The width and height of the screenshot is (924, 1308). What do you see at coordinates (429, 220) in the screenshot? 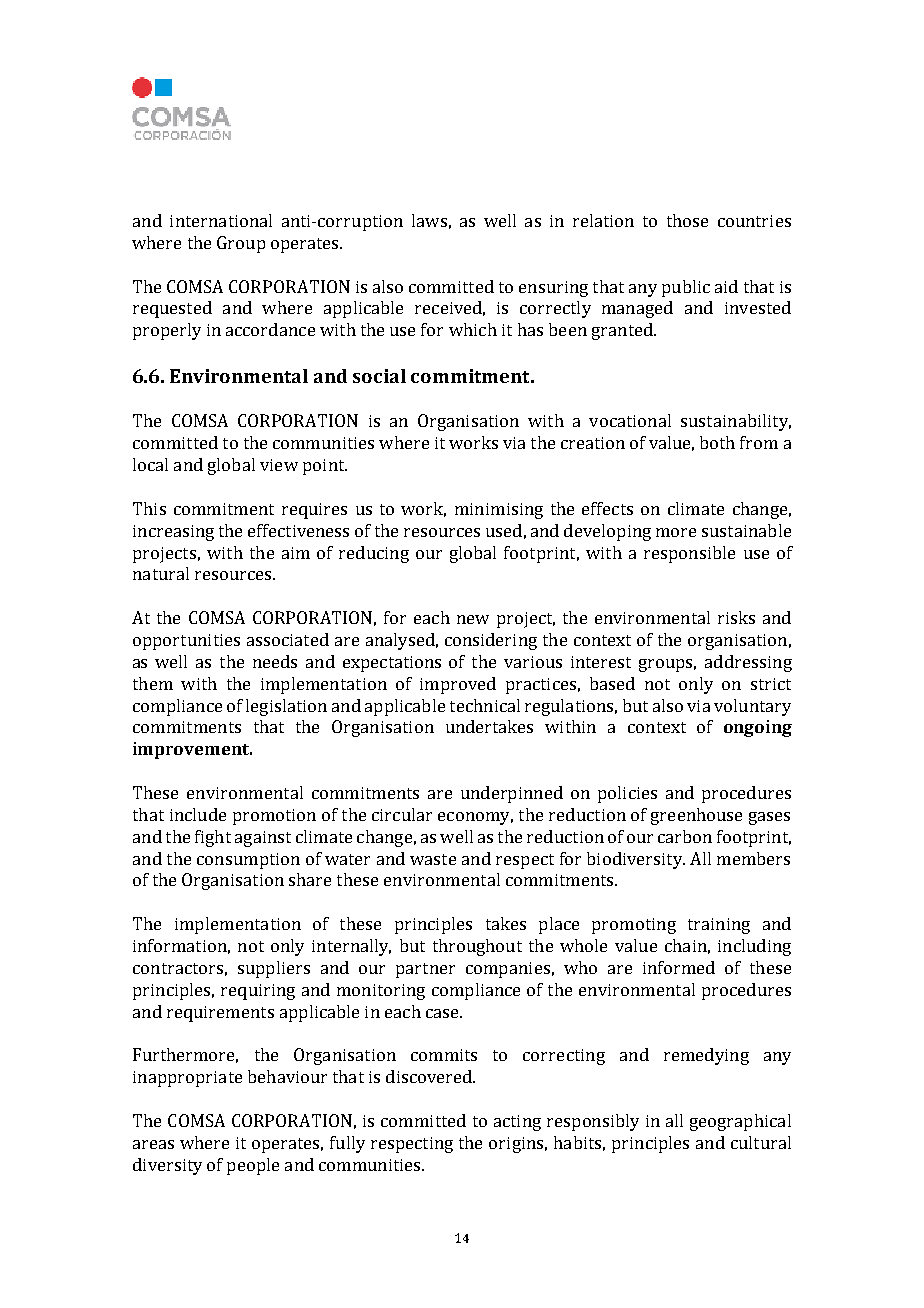
I see `laws` at bounding box center [429, 220].
